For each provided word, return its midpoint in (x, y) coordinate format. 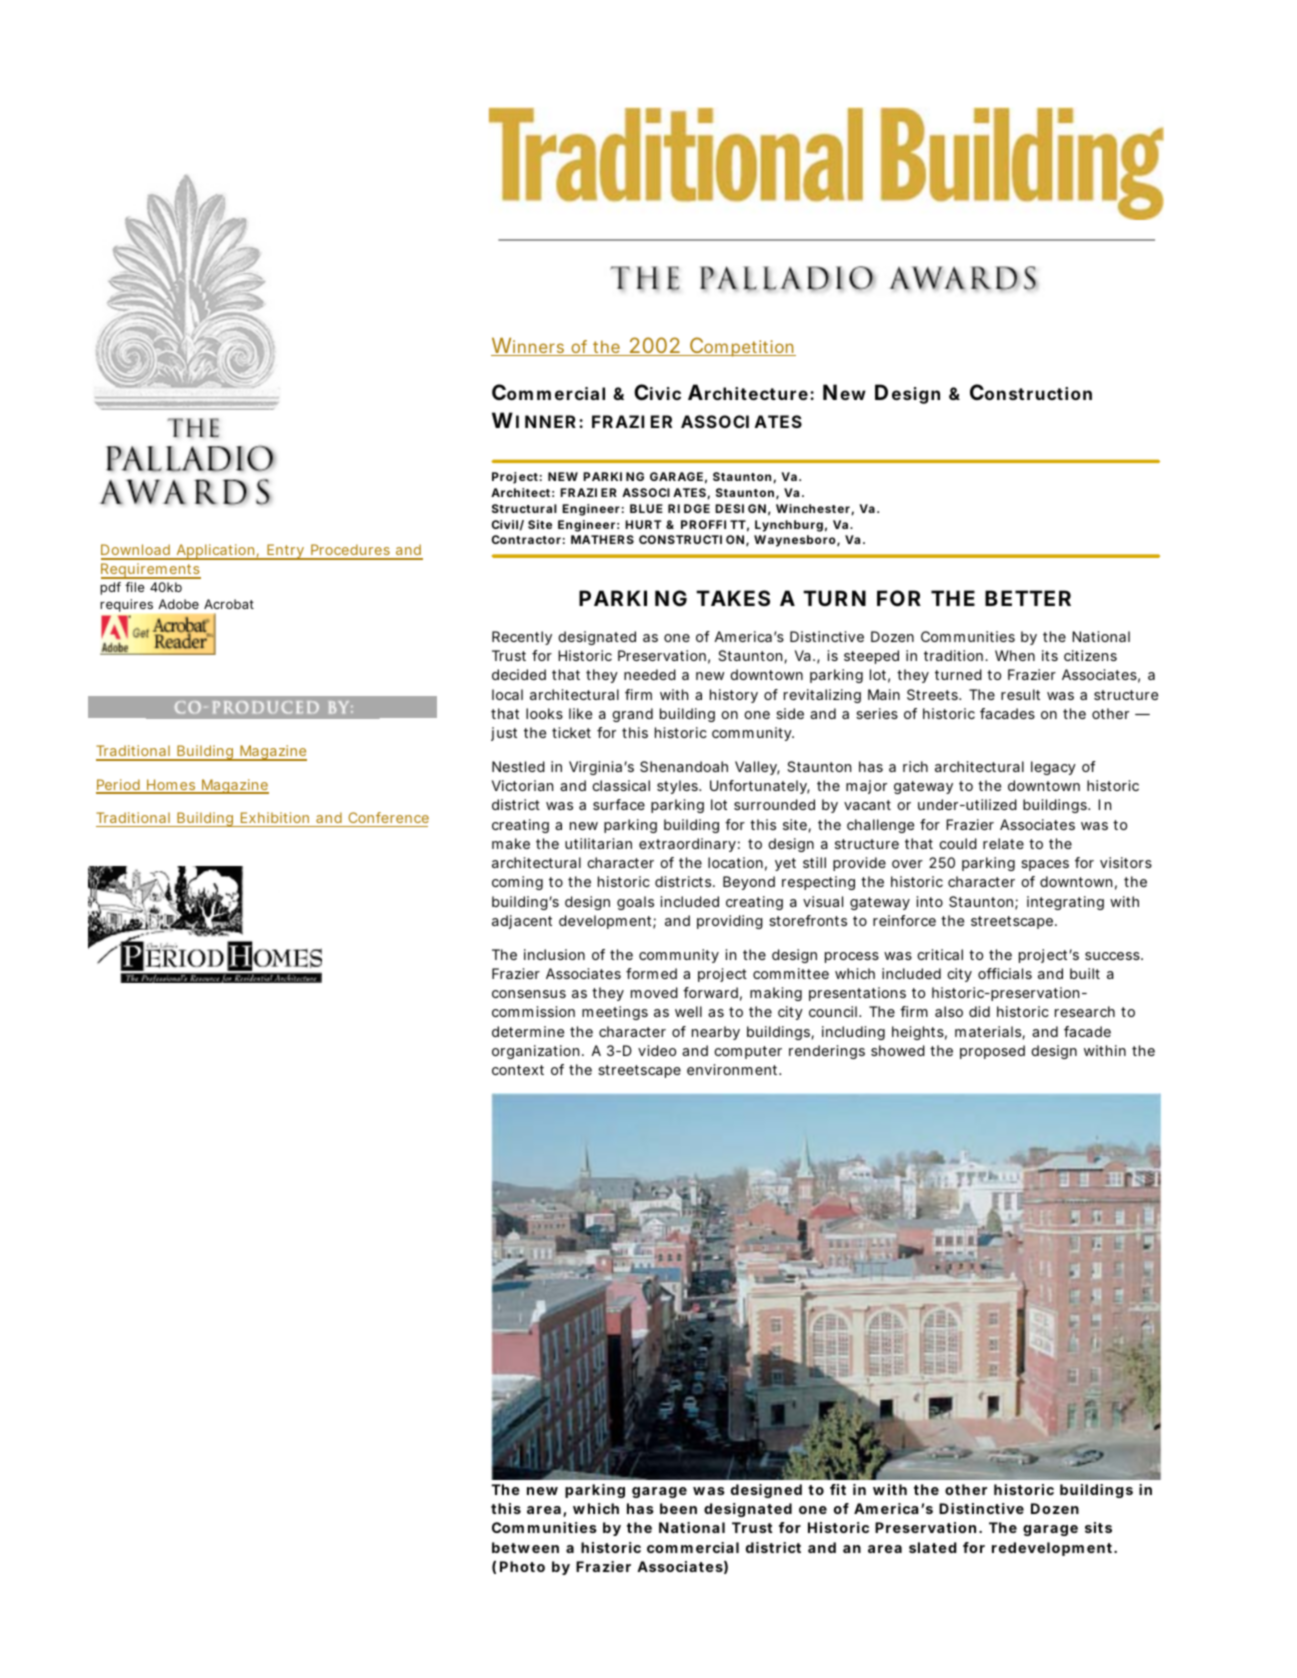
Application (217, 552)
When (1015, 655)
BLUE (646, 508)
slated (933, 1547)
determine (528, 1031)
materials (990, 1033)
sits (1098, 1527)
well (688, 1011)
